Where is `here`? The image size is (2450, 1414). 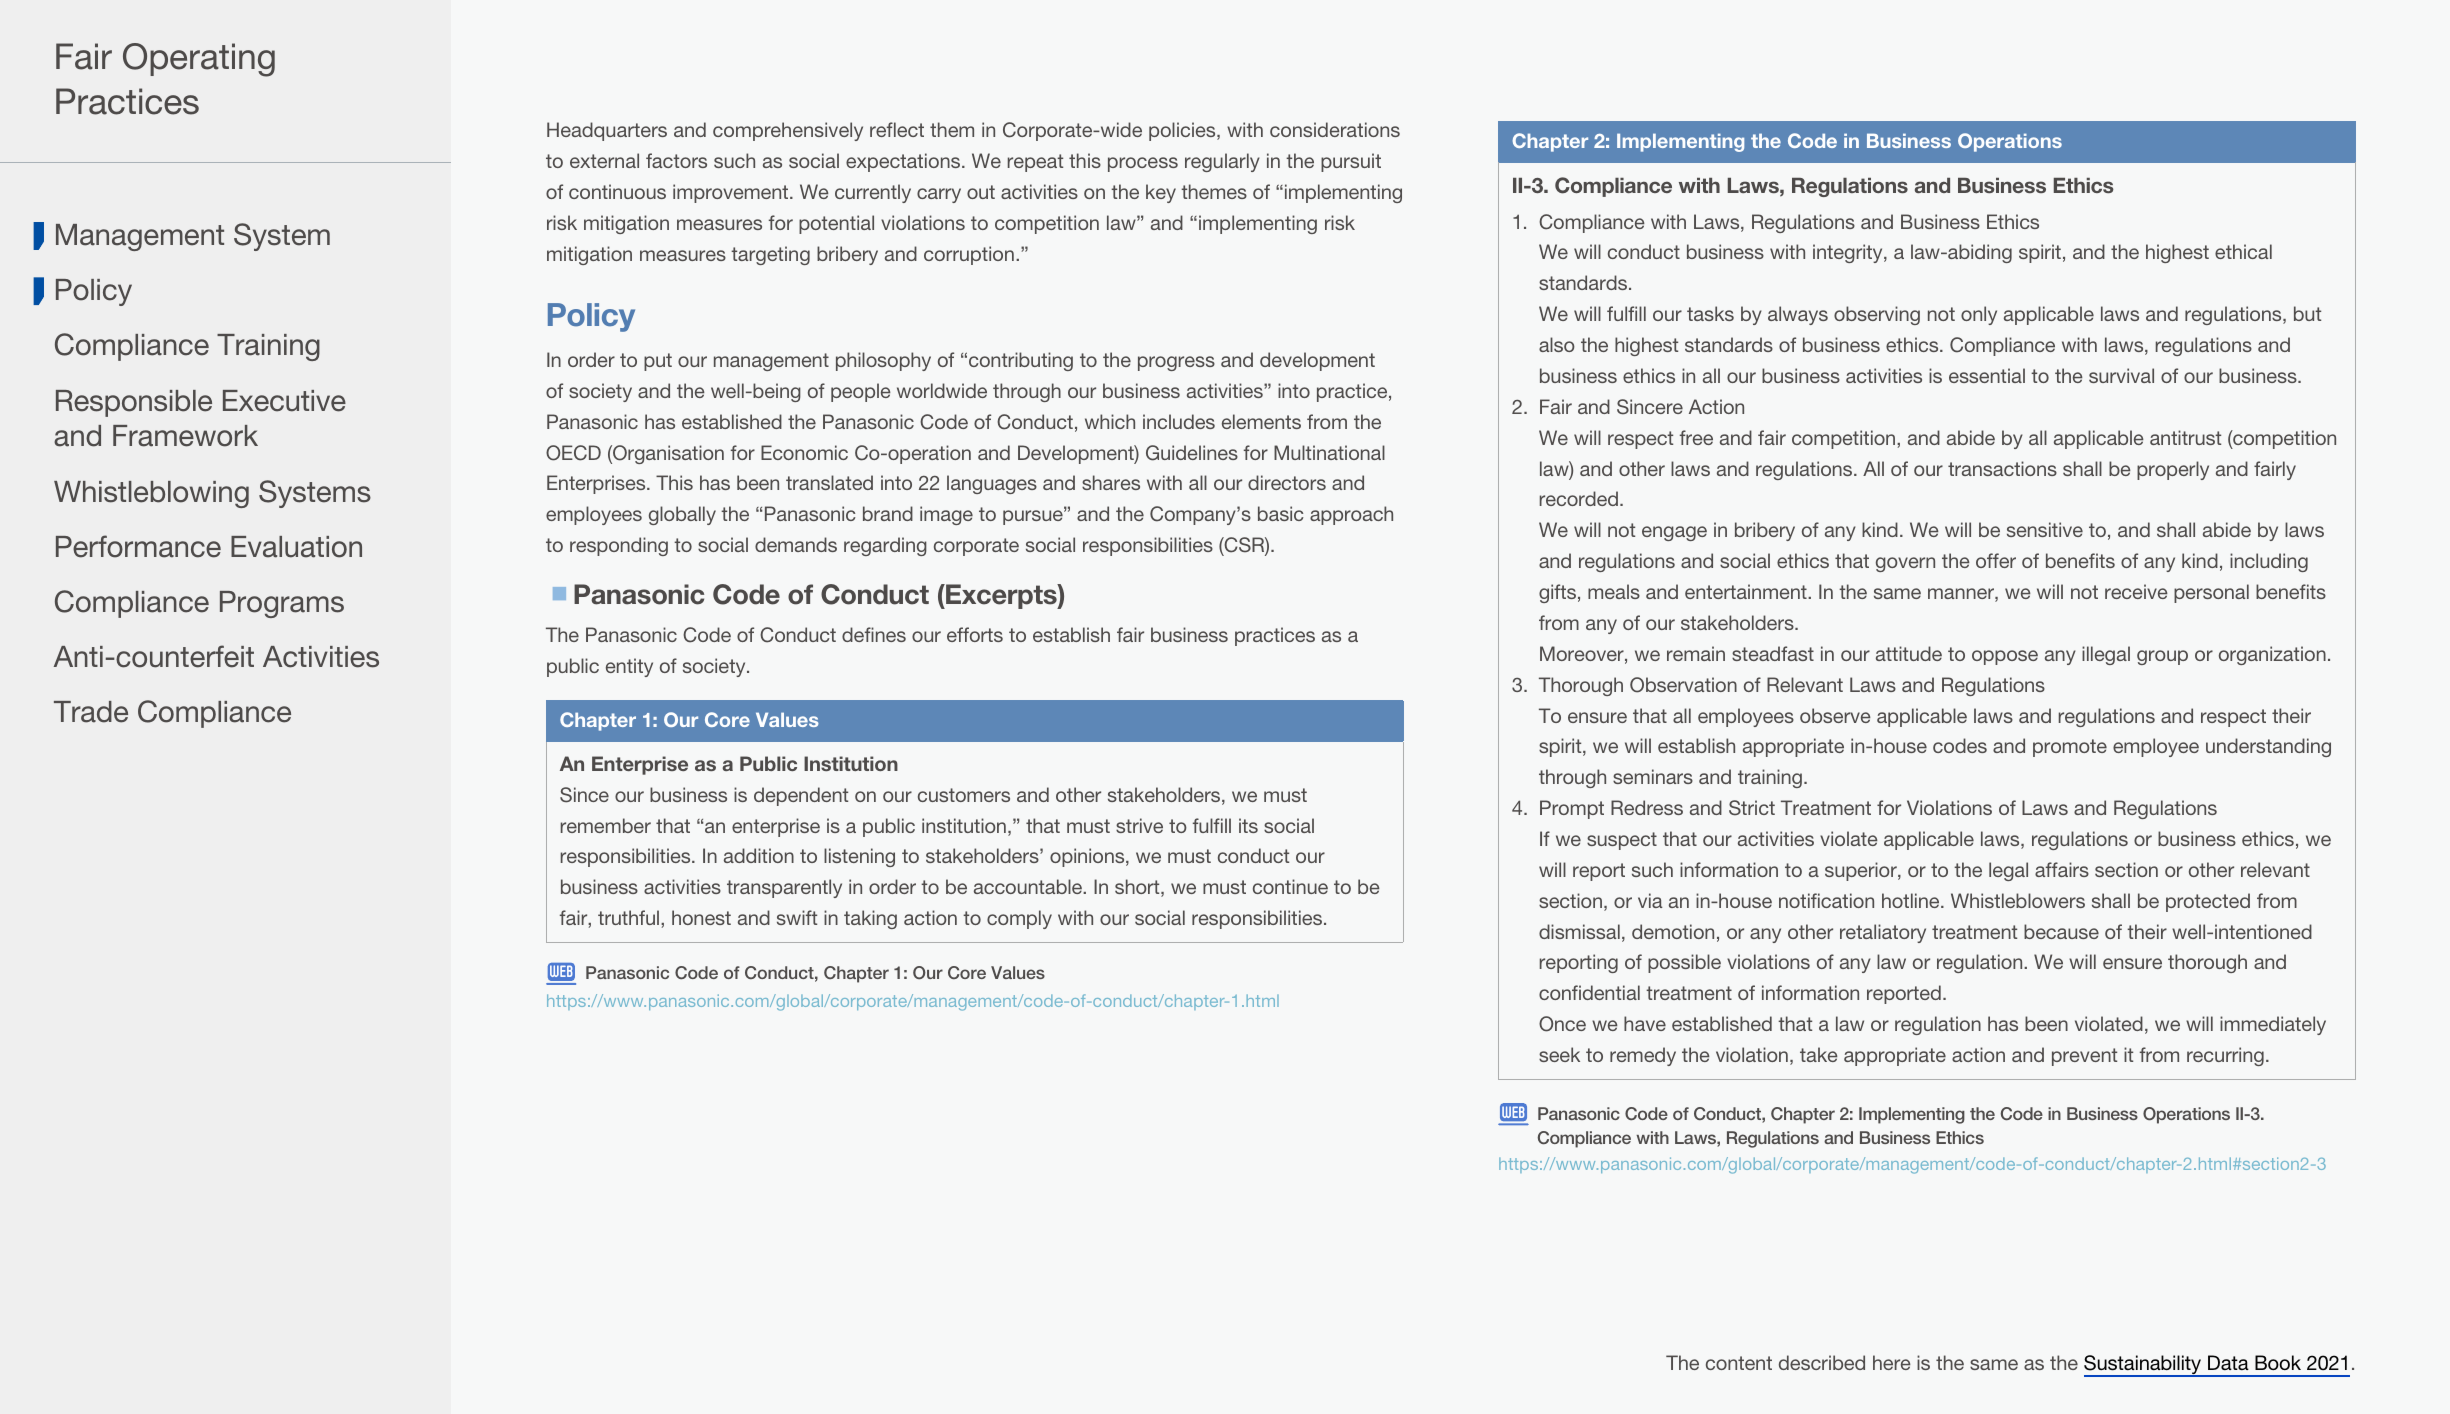 here is located at coordinates (1892, 1362).
